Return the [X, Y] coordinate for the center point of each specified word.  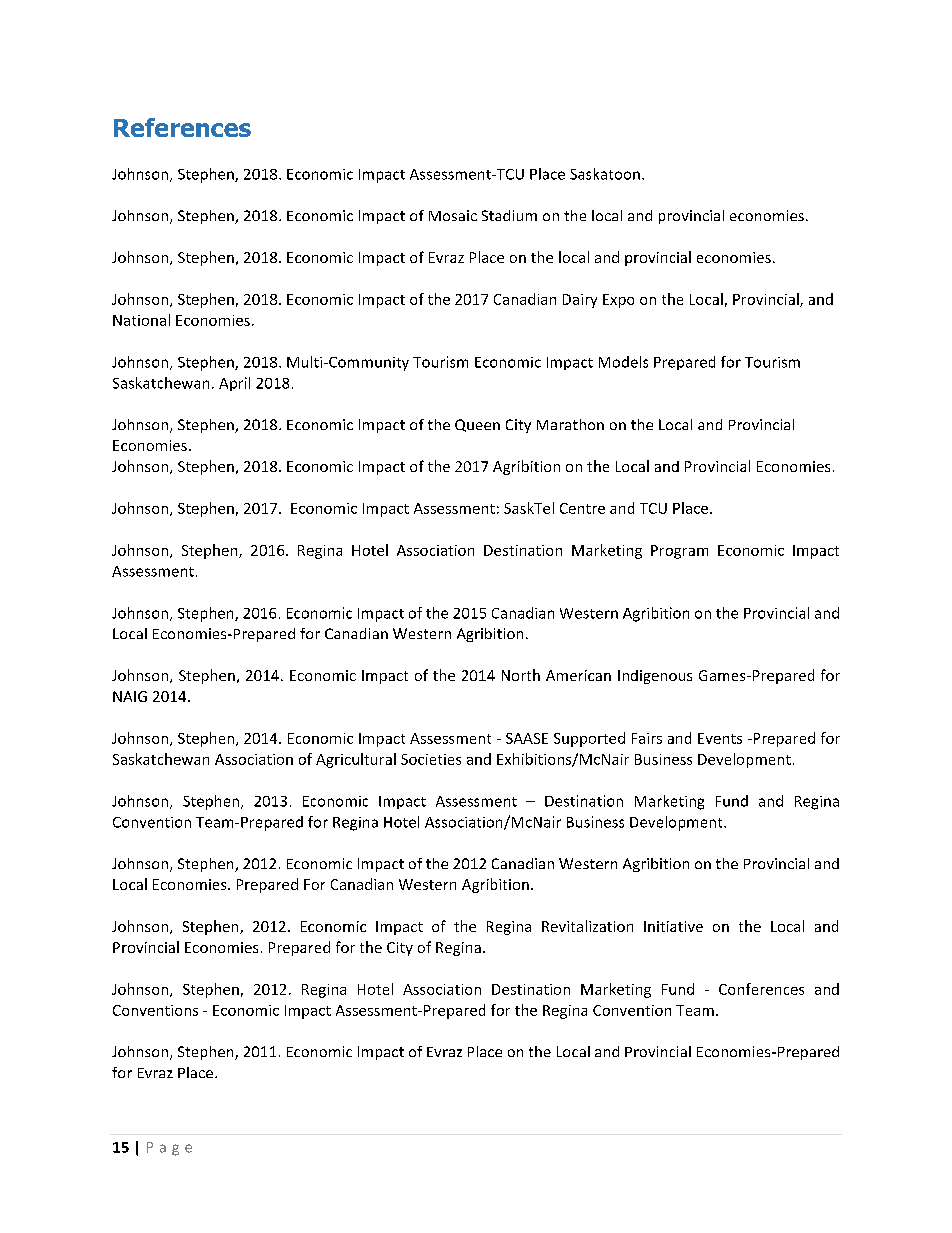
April [234, 384]
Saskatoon [605, 174]
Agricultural [356, 760]
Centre [582, 508]
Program [679, 552]
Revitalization [587, 926]
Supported [589, 739]
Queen [477, 425]
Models [623, 362]
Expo [618, 301]
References [182, 127]
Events [720, 738]
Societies [431, 759]
